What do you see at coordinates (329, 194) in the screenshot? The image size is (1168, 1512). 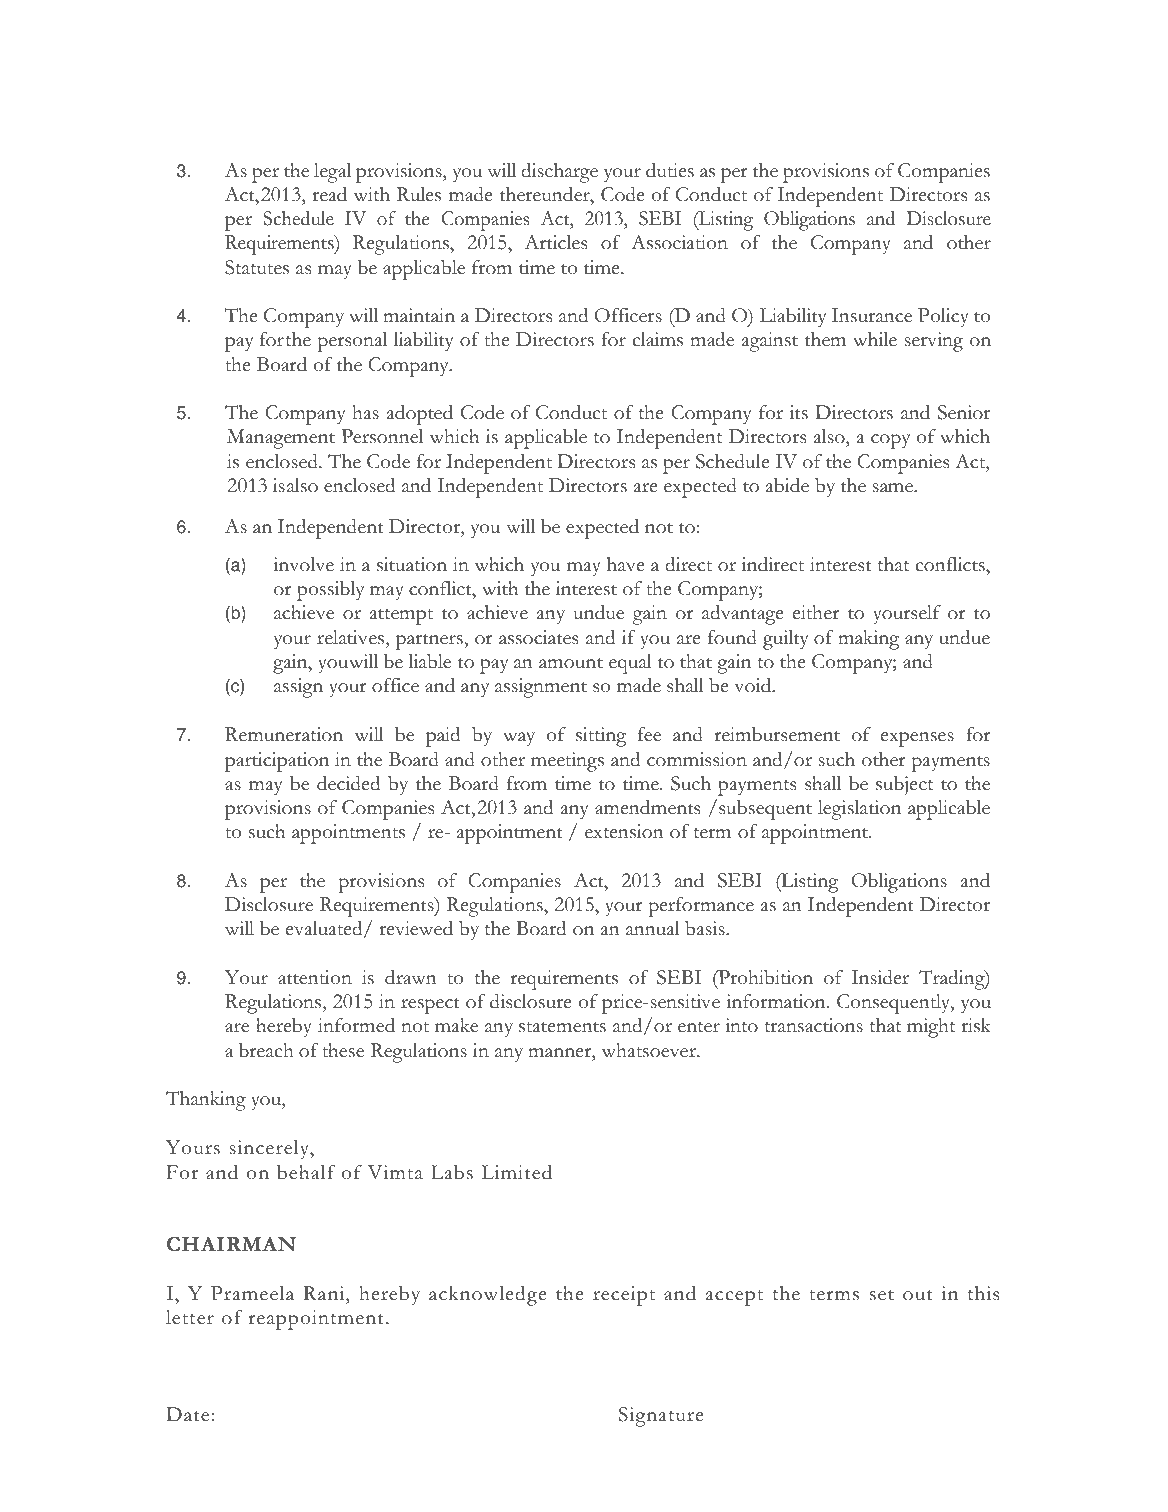 I see `read` at bounding box center [329, 194].
